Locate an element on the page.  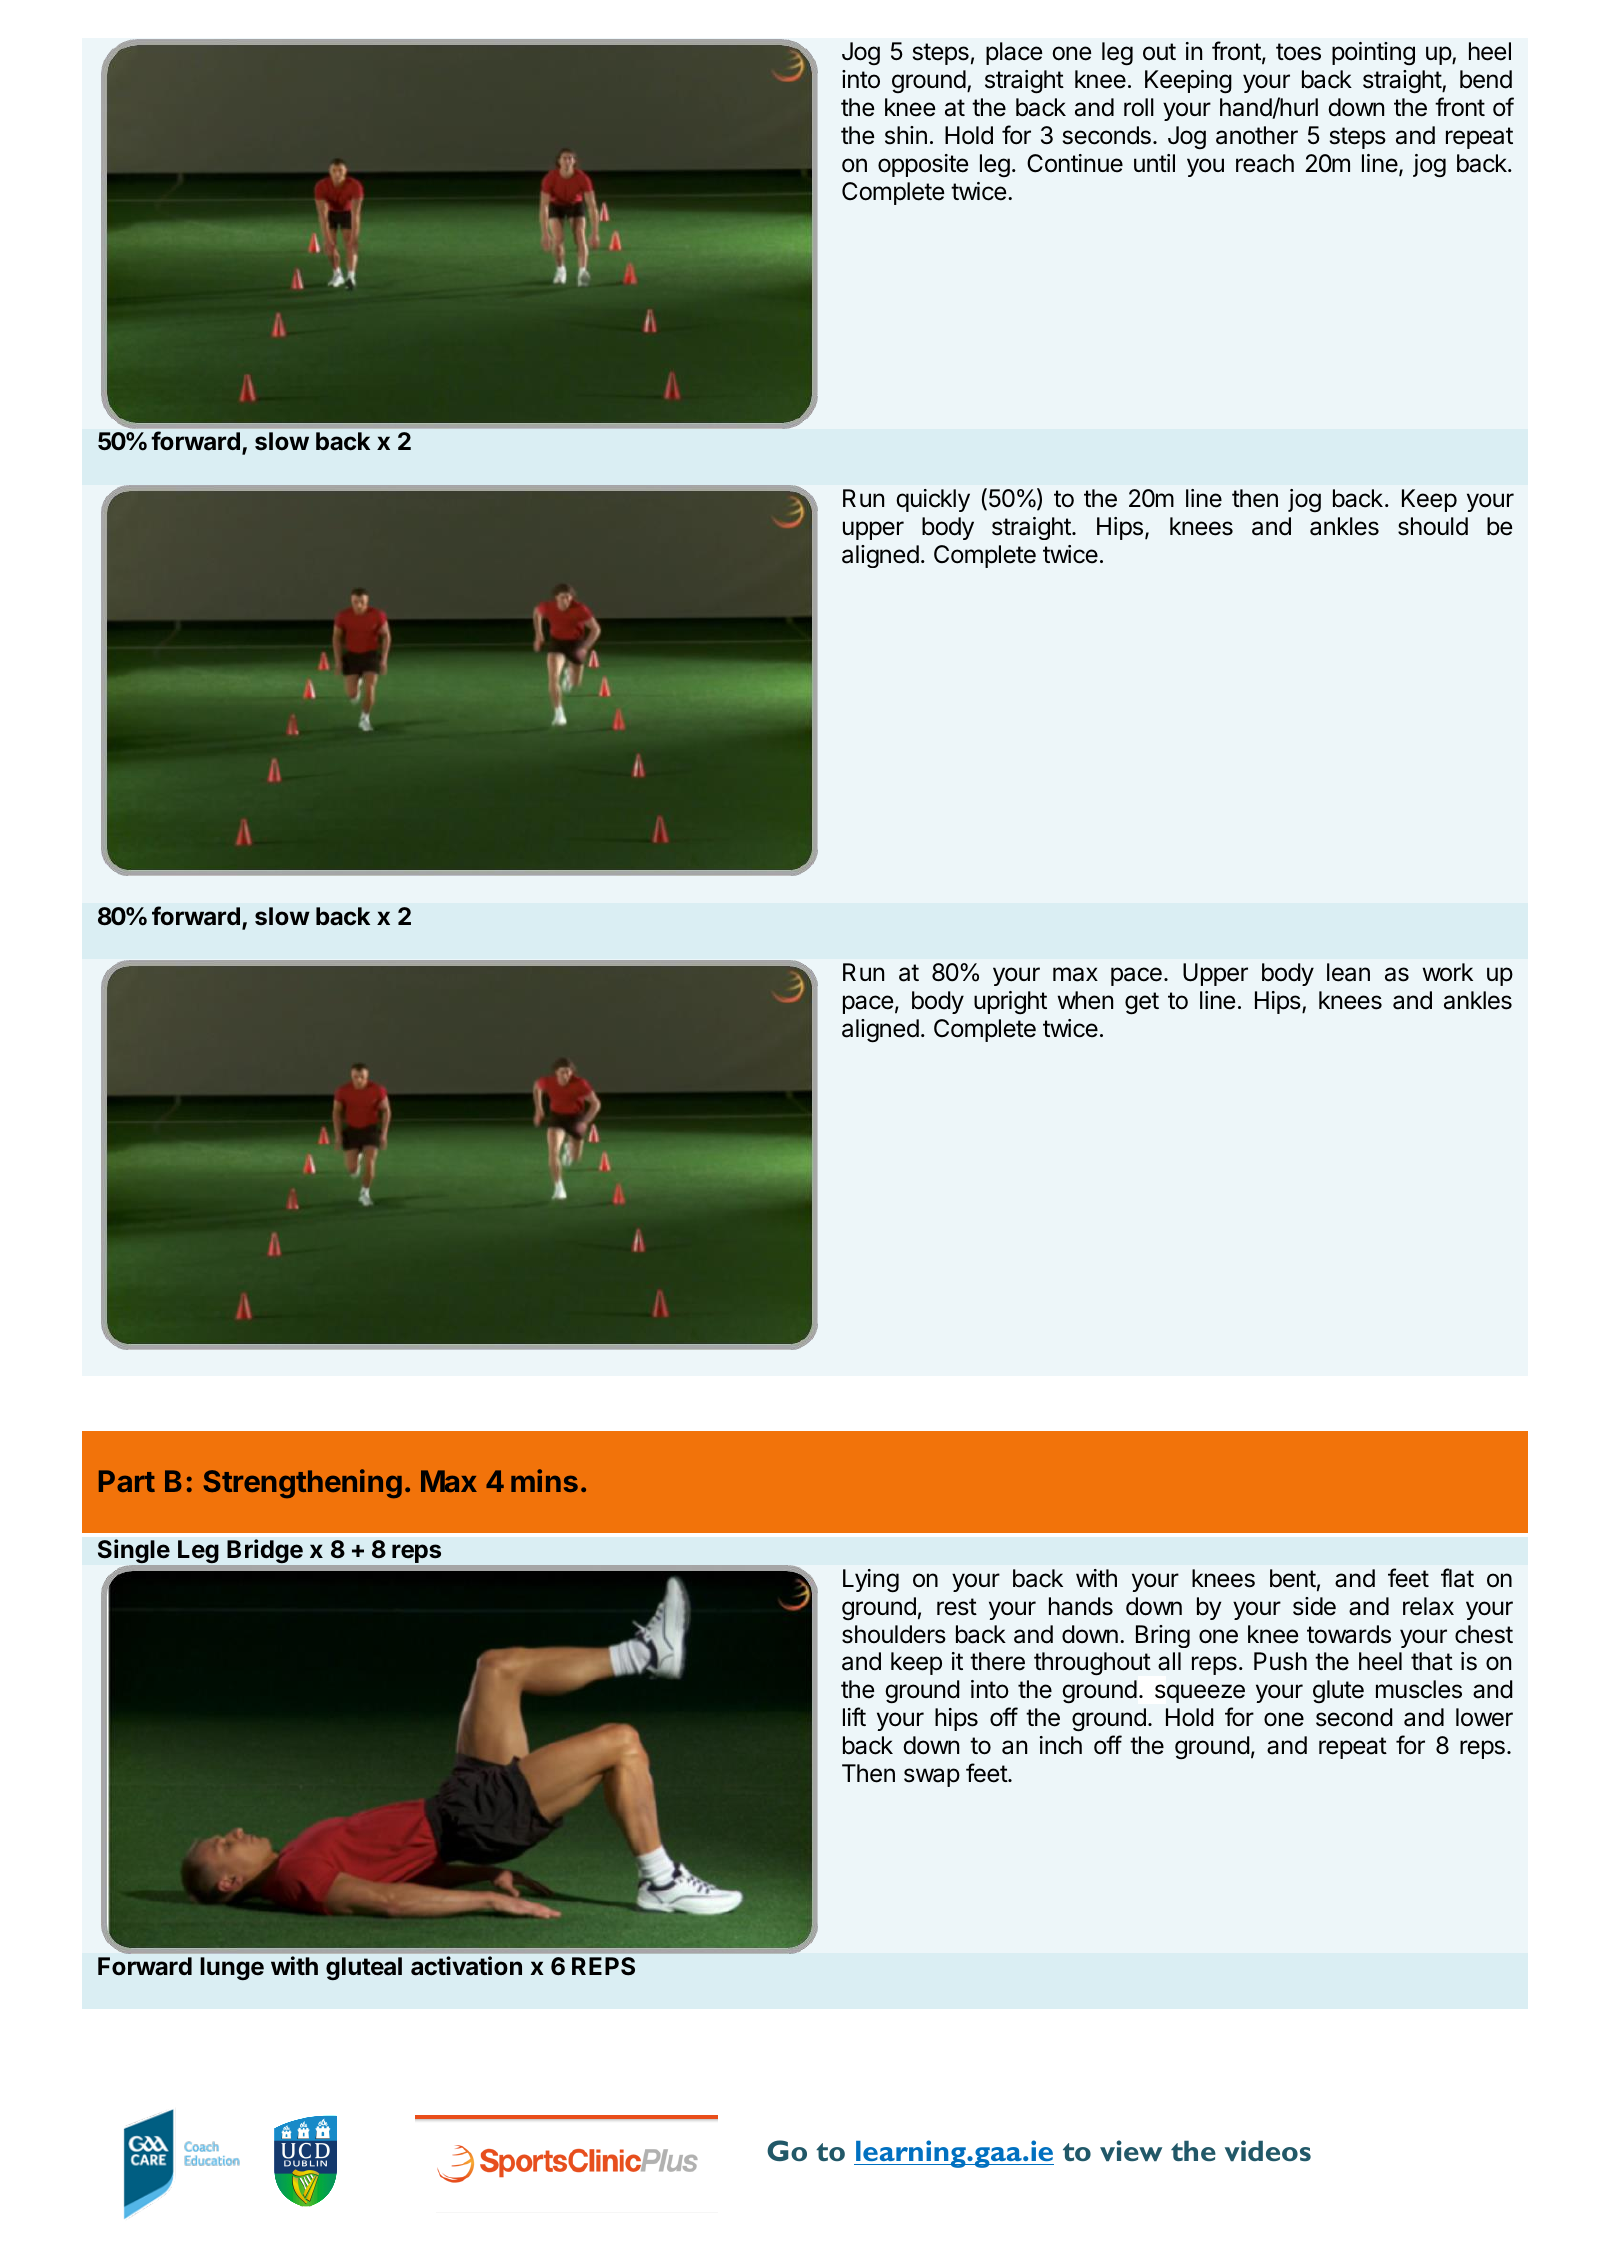
videos is located at coordinates (1268, 2150).
